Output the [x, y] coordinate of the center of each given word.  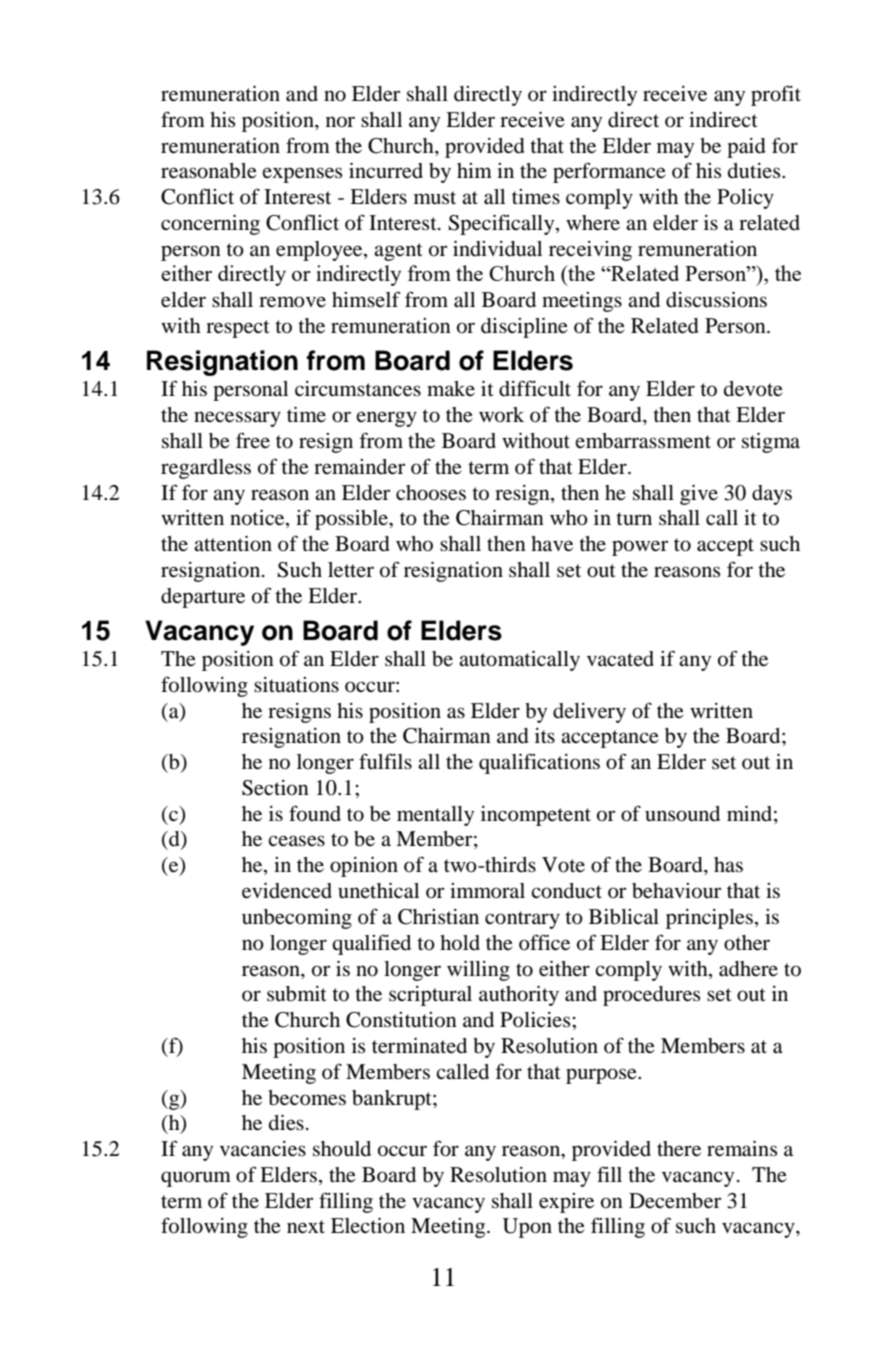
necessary [237, 419]
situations [296, 685]
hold [460, 943]
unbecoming [297, 919]
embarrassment [643, 441]
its [545, 735]
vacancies [263, 1149]
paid [746, 148]
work [501, 415]
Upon [527, 1228]
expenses [302, 175]
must [435, 198]
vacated [620, 659]
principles [709, 919]
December [675, 1201]
